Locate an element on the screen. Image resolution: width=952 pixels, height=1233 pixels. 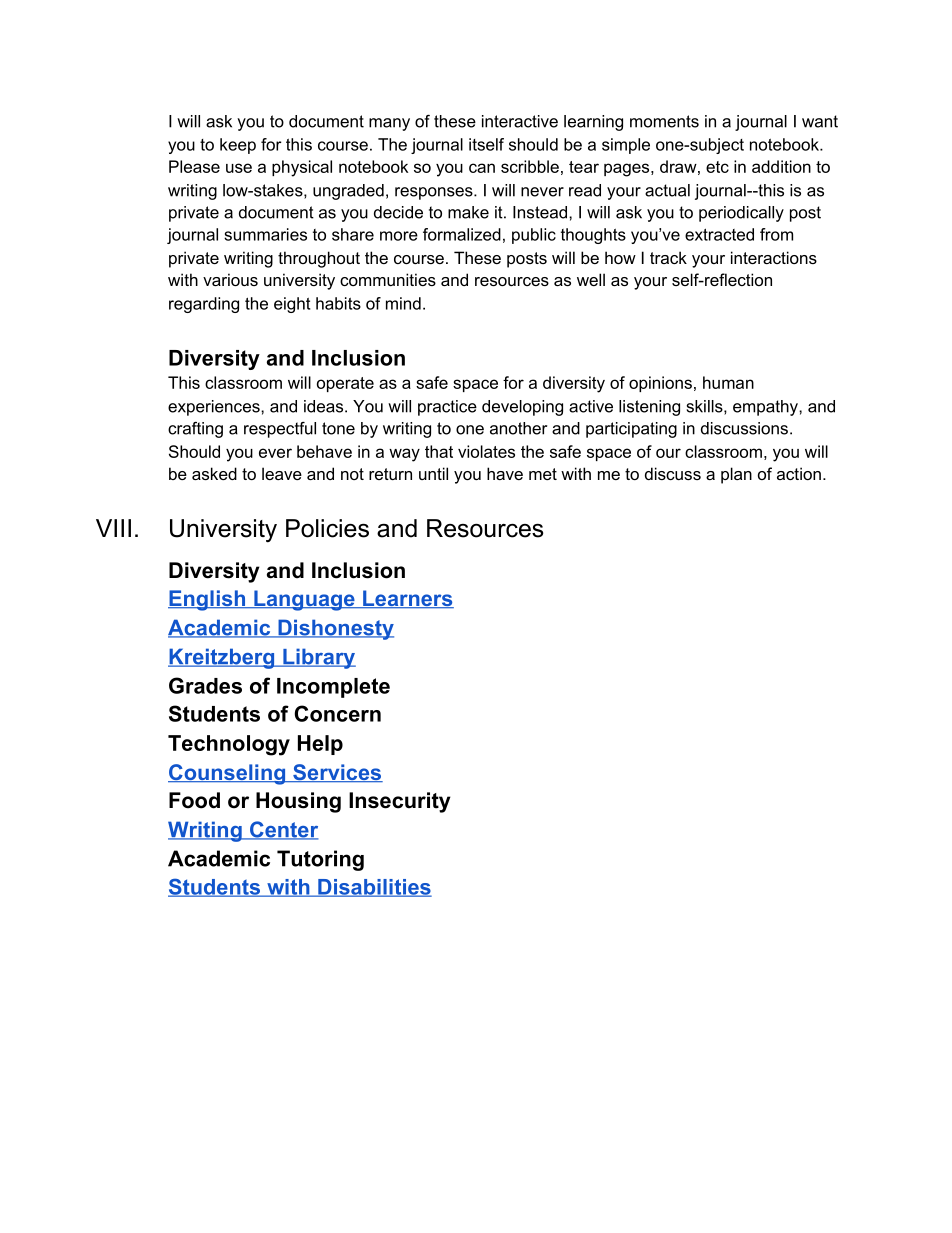
human is located at coordinates (728, 382).
